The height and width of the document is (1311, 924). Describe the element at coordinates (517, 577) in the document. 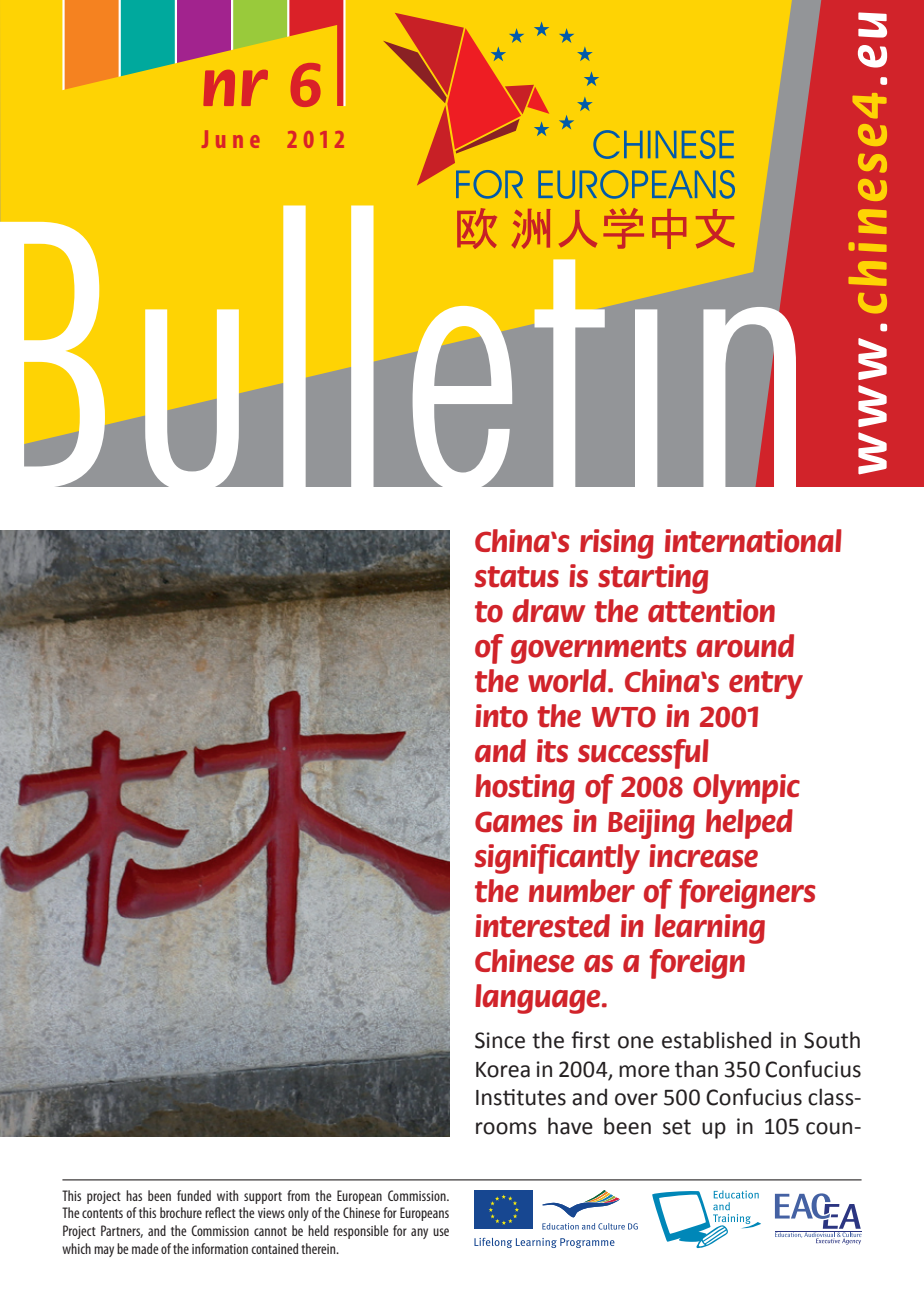

I see `status` at that location.
